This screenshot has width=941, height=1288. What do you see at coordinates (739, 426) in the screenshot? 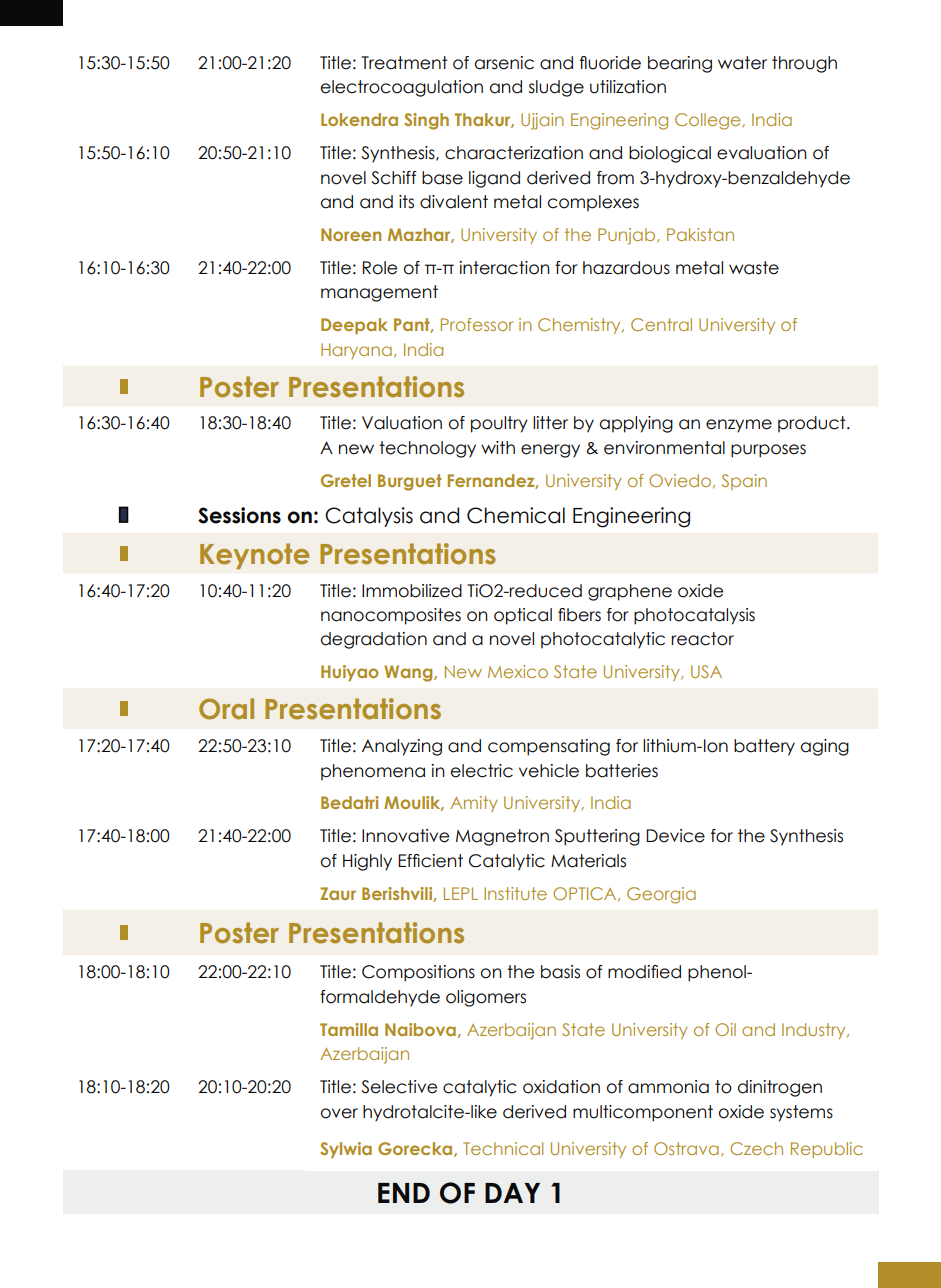
I see `enzyme` at bounding box center [739, 426].
